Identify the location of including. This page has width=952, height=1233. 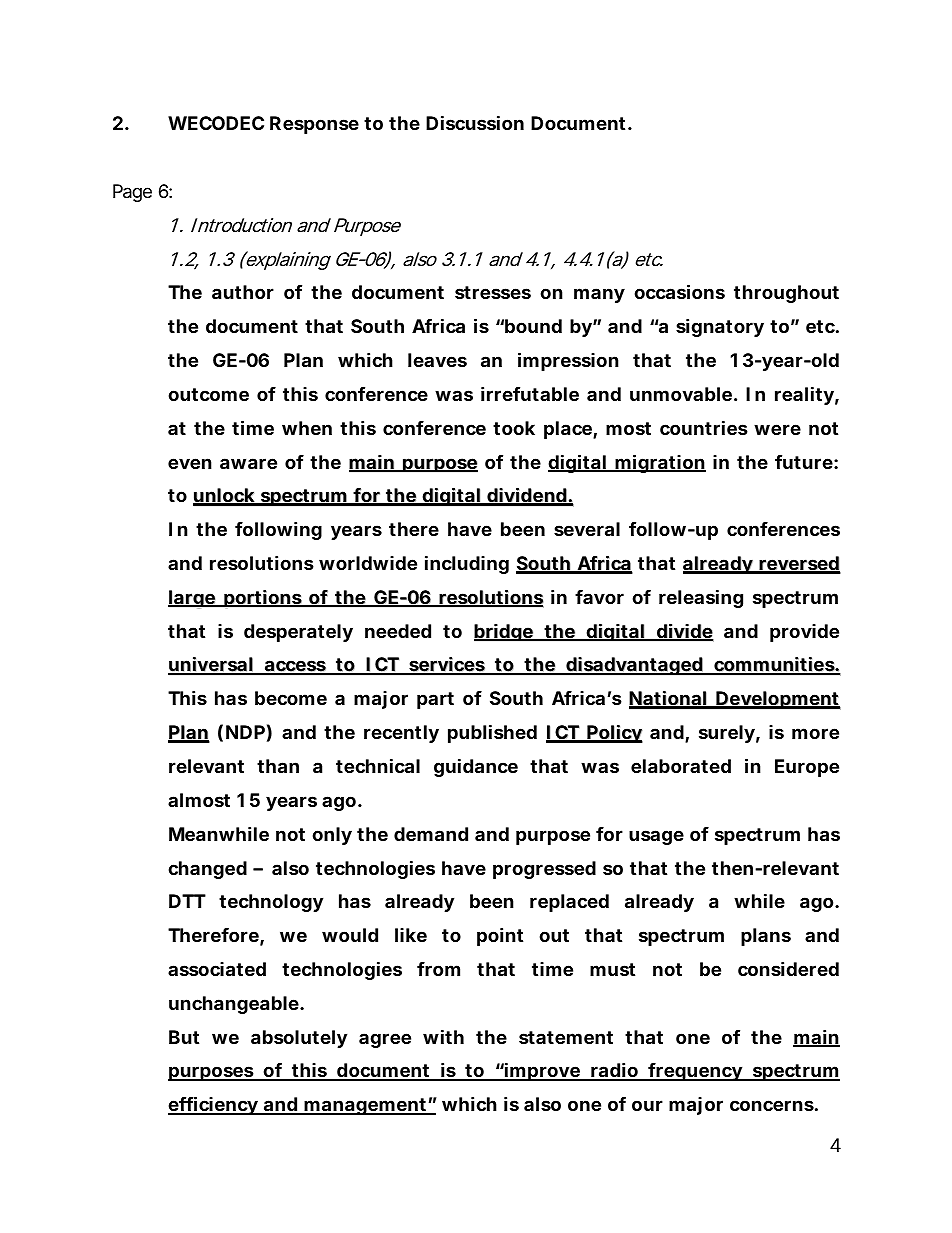
(467, 564).
